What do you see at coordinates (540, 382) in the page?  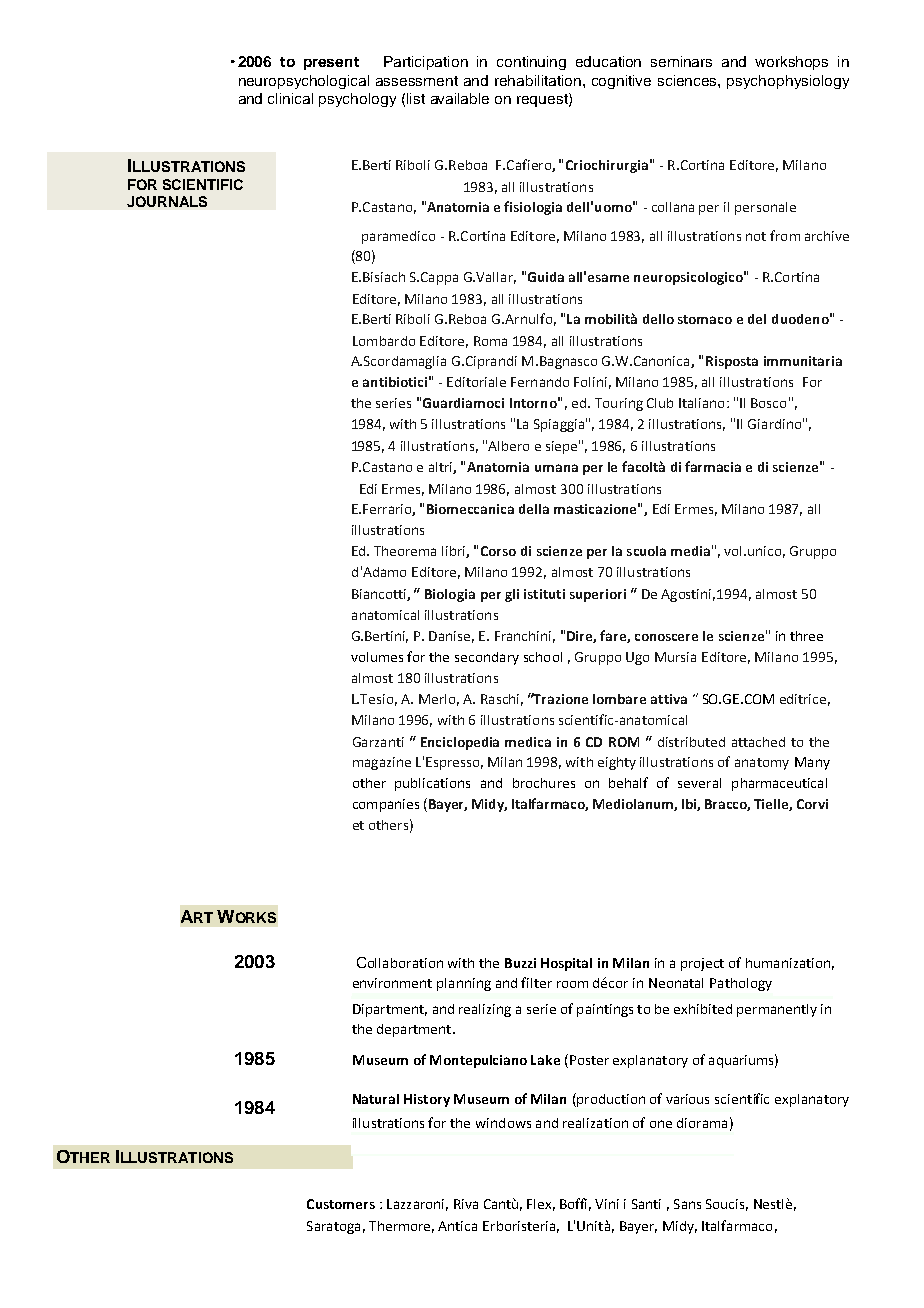 I see `Fernando` at bounding box center [540, 382].
